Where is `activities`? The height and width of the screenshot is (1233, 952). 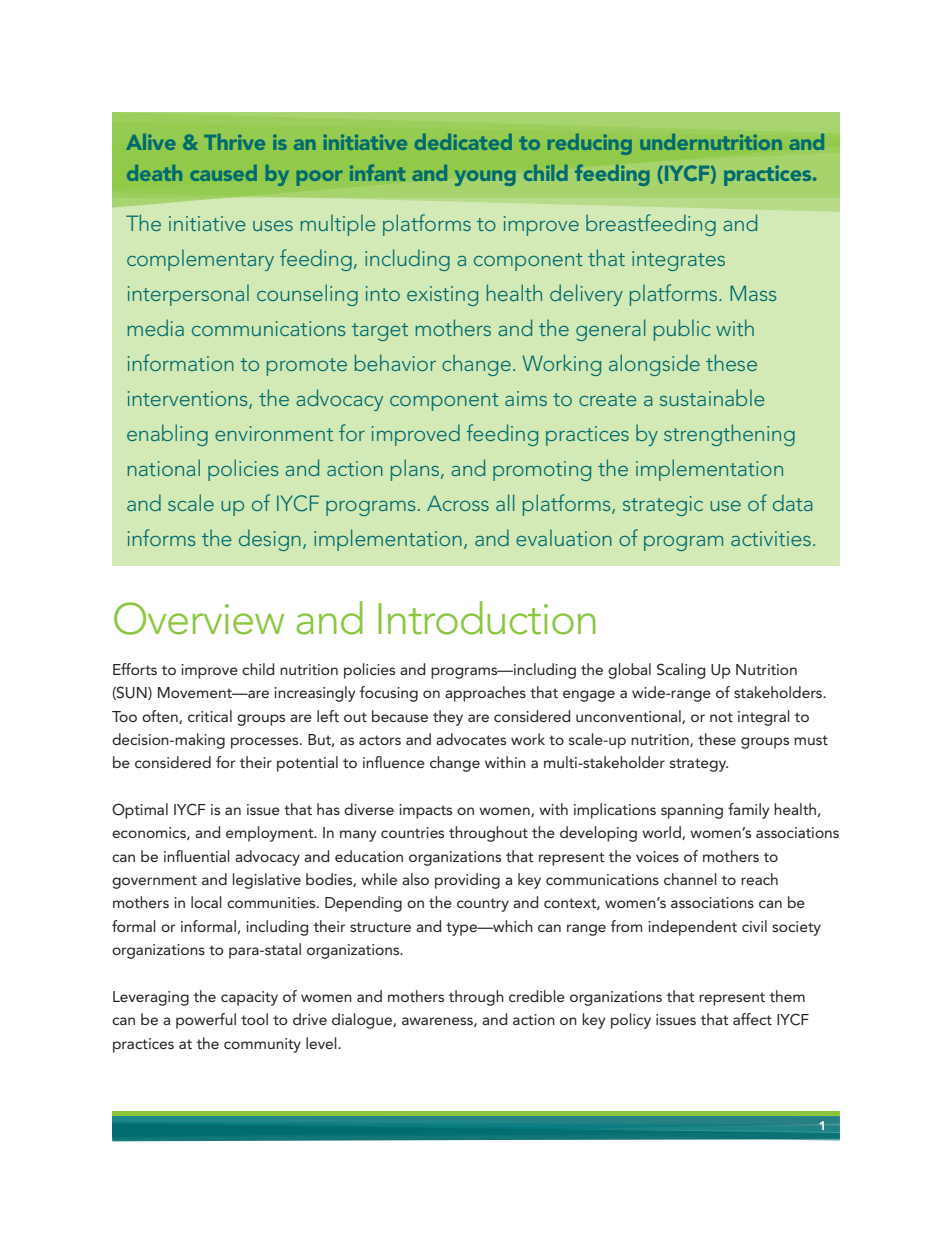
activities is located at coordinates (771, 538).
